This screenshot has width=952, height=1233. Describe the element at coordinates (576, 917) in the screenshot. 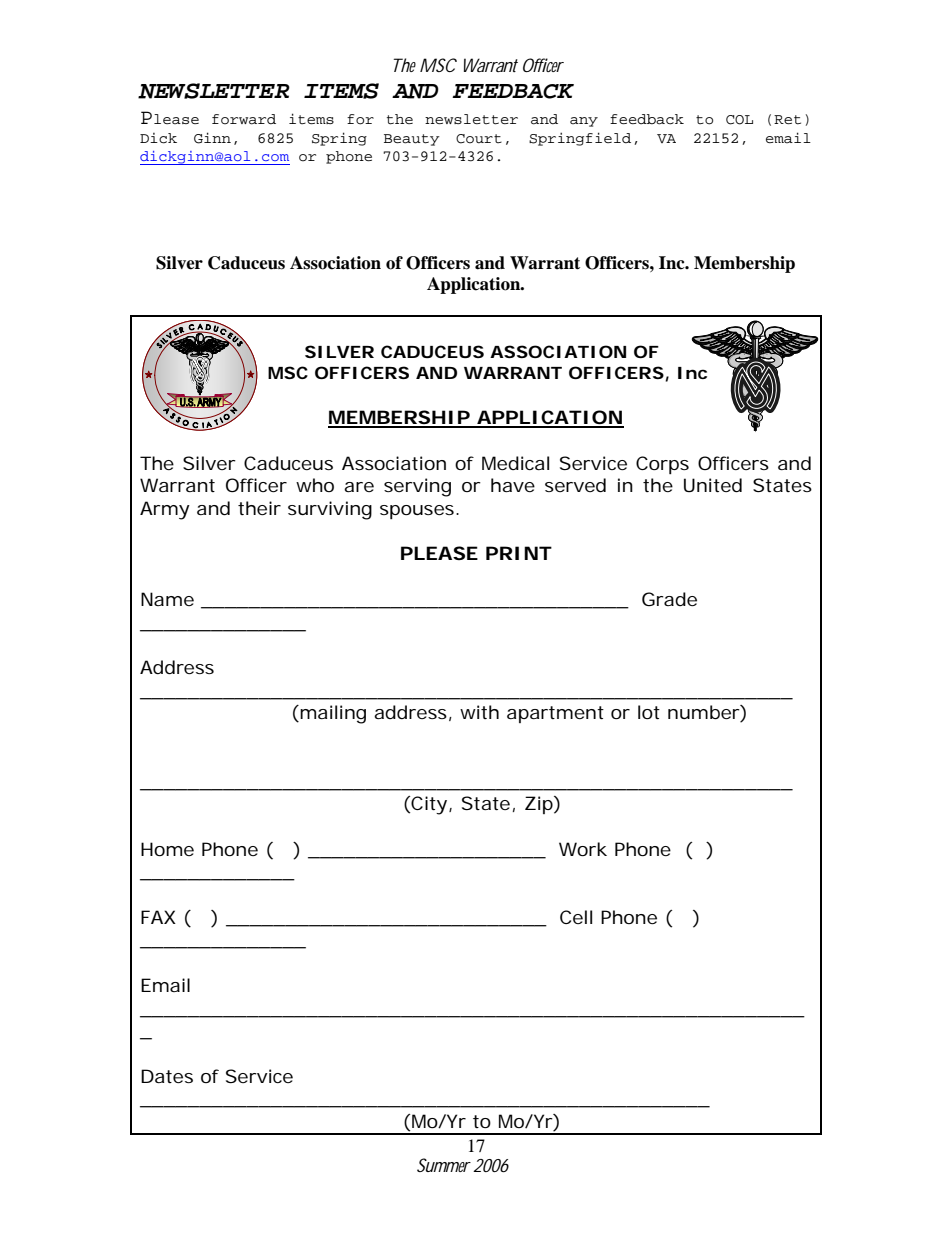

I see `Cell` at that location.
